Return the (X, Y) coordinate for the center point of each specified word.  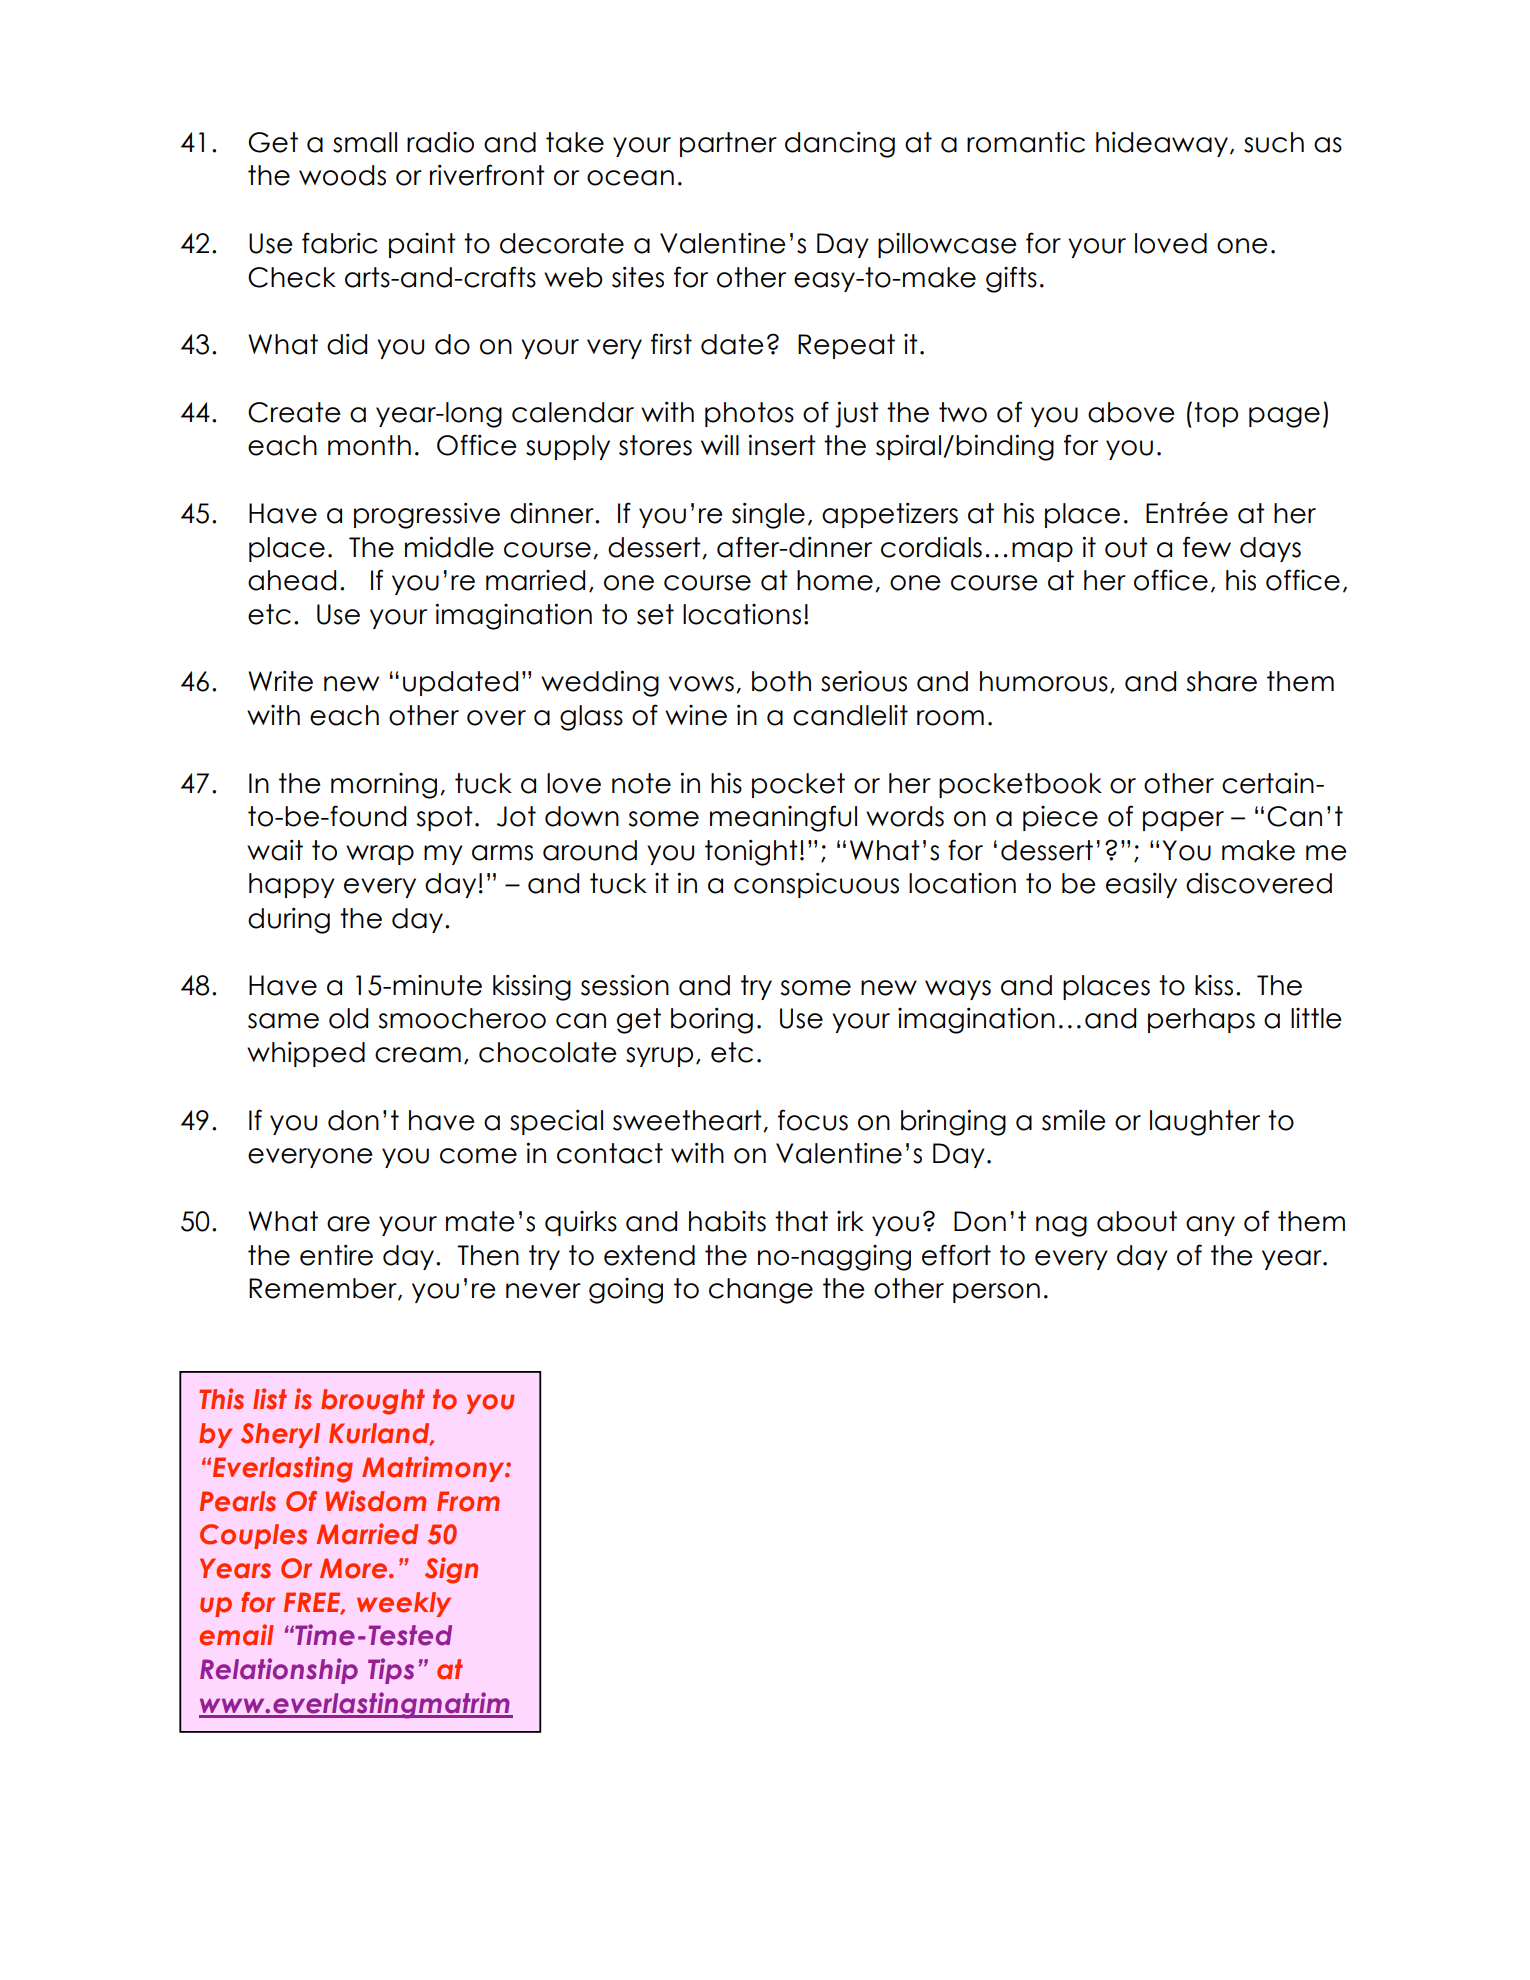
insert (782, 445)
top (1216, 414)
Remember (324, 1289)
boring (712, 1020)
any (1210, 1226)
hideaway (1162, 144)
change (761, 1291)
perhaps (1201, 1020)
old (348, 1018)
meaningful (783, 818)
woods (342, 175)
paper (1183, 821)
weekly (404, 1604)
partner (728, 144)
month (369, 445)
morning (384, 786)
